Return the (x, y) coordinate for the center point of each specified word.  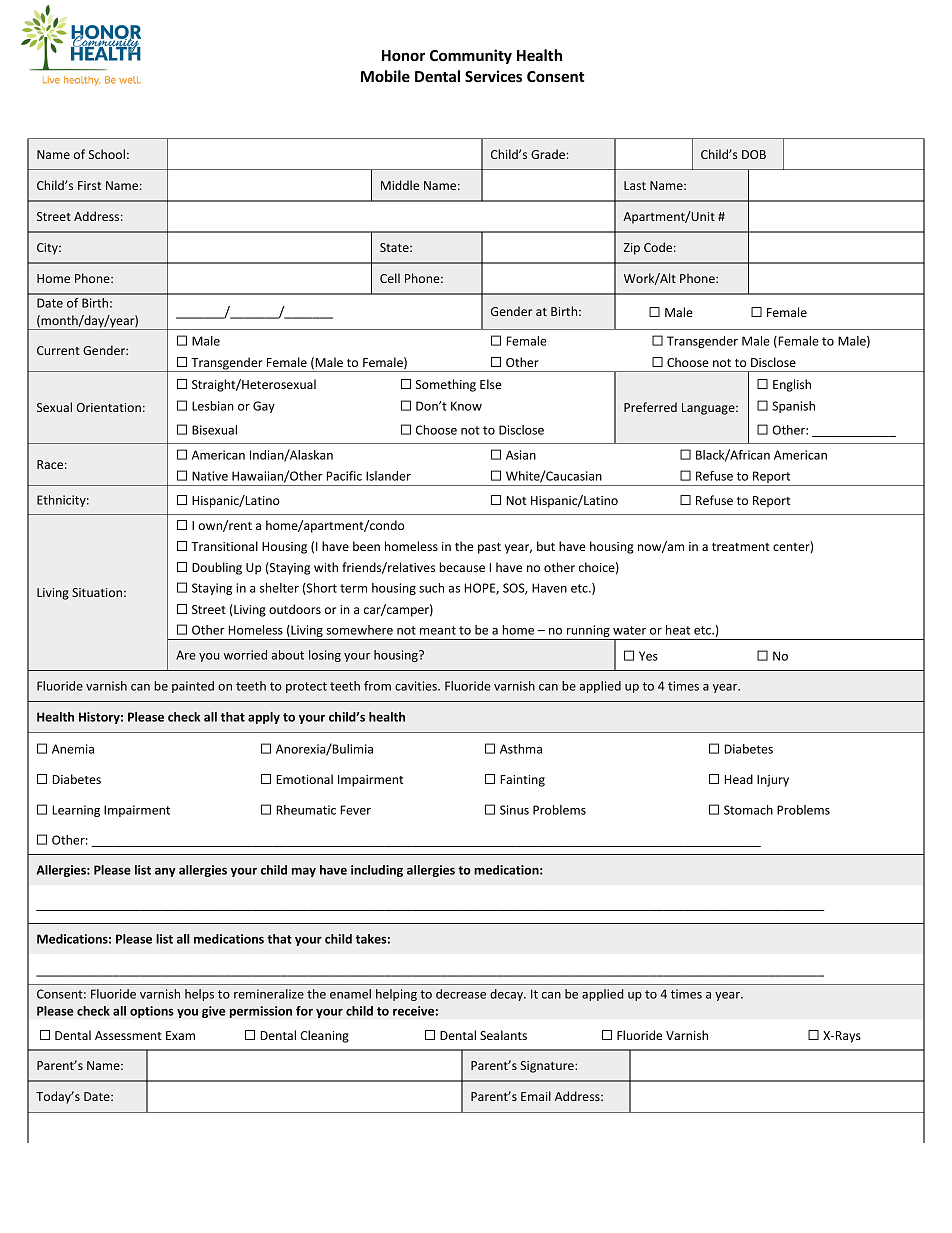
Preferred (650, 407)
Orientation (109, 407)
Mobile (385, 76)
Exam (180, 1035)
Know (466, 406)
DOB (754, 154)
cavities (417, 686)
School (107, 154)
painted (193, 687)
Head (738, 779)
